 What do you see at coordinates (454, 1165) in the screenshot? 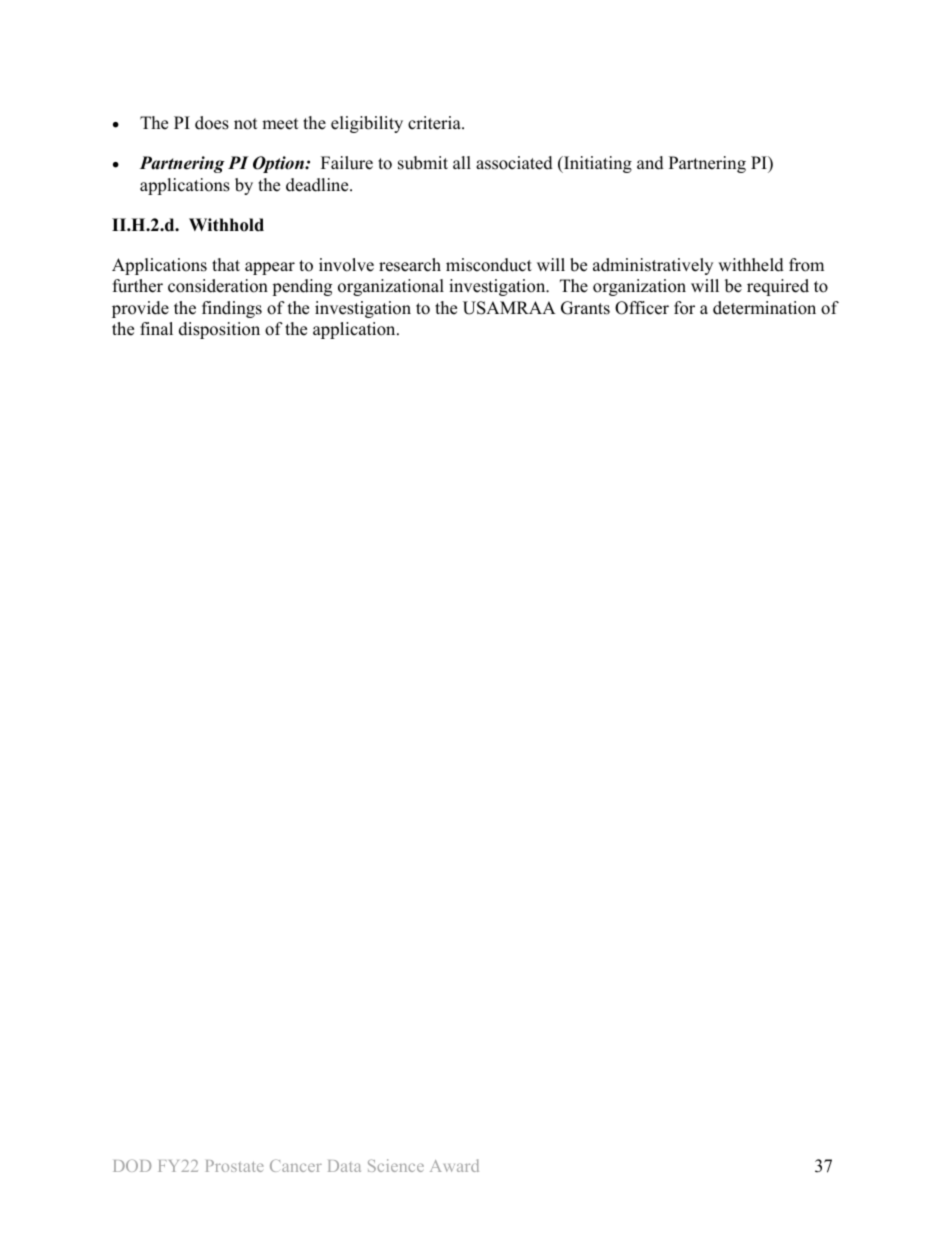
I see `Award` at bounding box center [454, 1165].
